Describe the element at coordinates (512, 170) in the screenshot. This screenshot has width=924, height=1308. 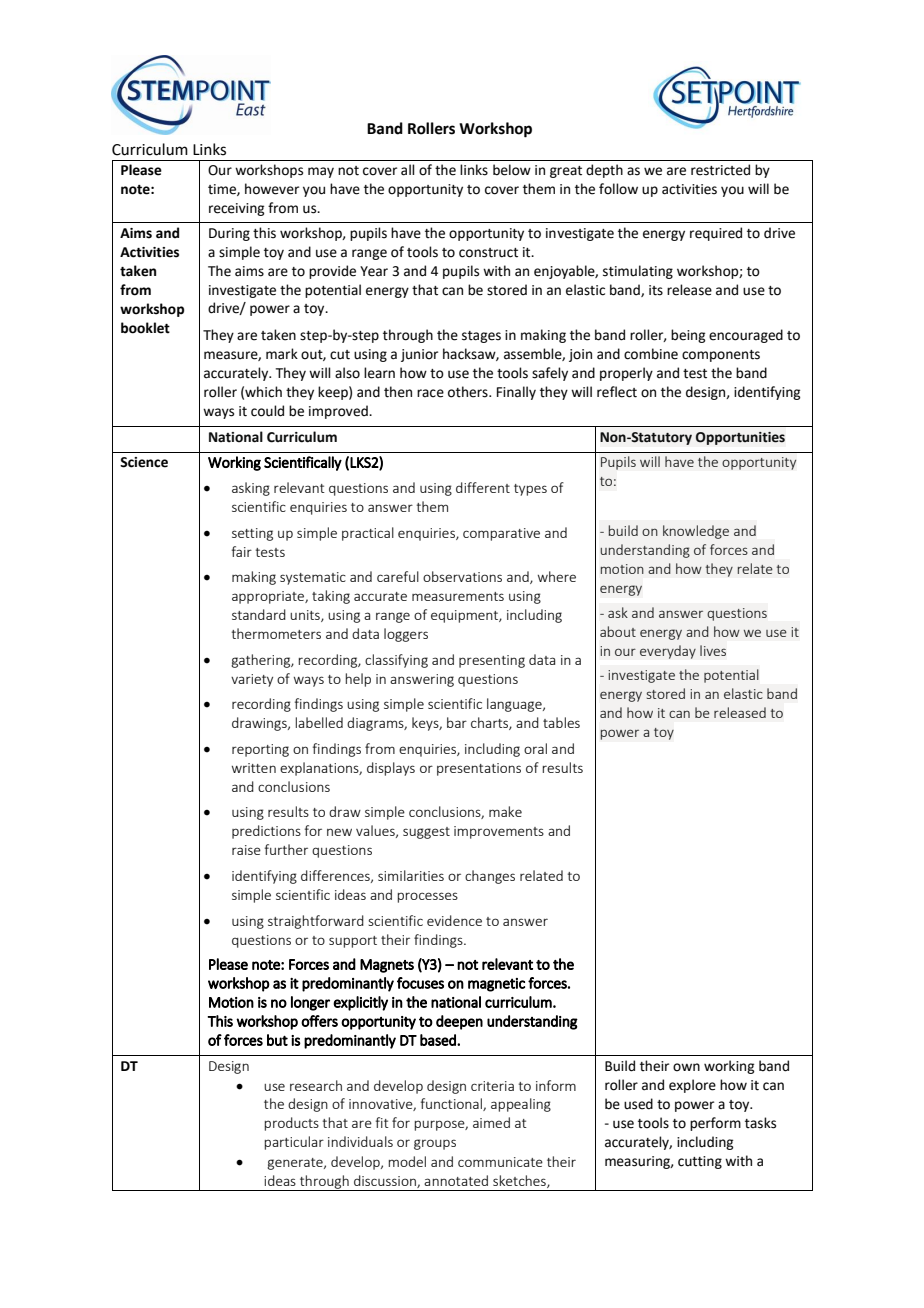
I see `below` at that location.
